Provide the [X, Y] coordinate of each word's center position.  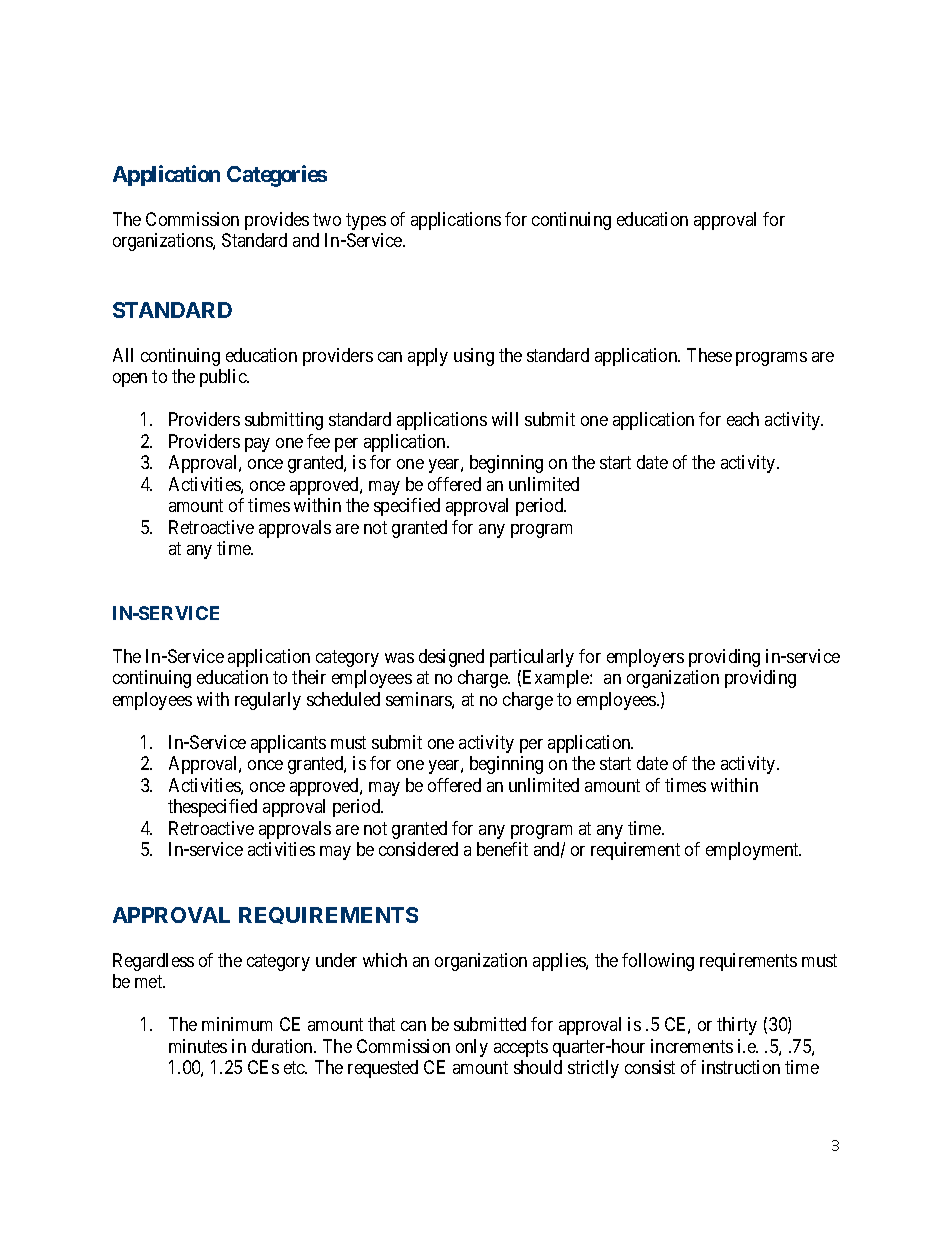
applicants [288, 744]
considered [418, 849]
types [366, 221]
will [505, 419]
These [709, 355]
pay [257, 445]
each [743, 419]
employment [753, 851]
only [472, 1048]
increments [692, 1046]
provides [277, 221]
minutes [198, 1046]
